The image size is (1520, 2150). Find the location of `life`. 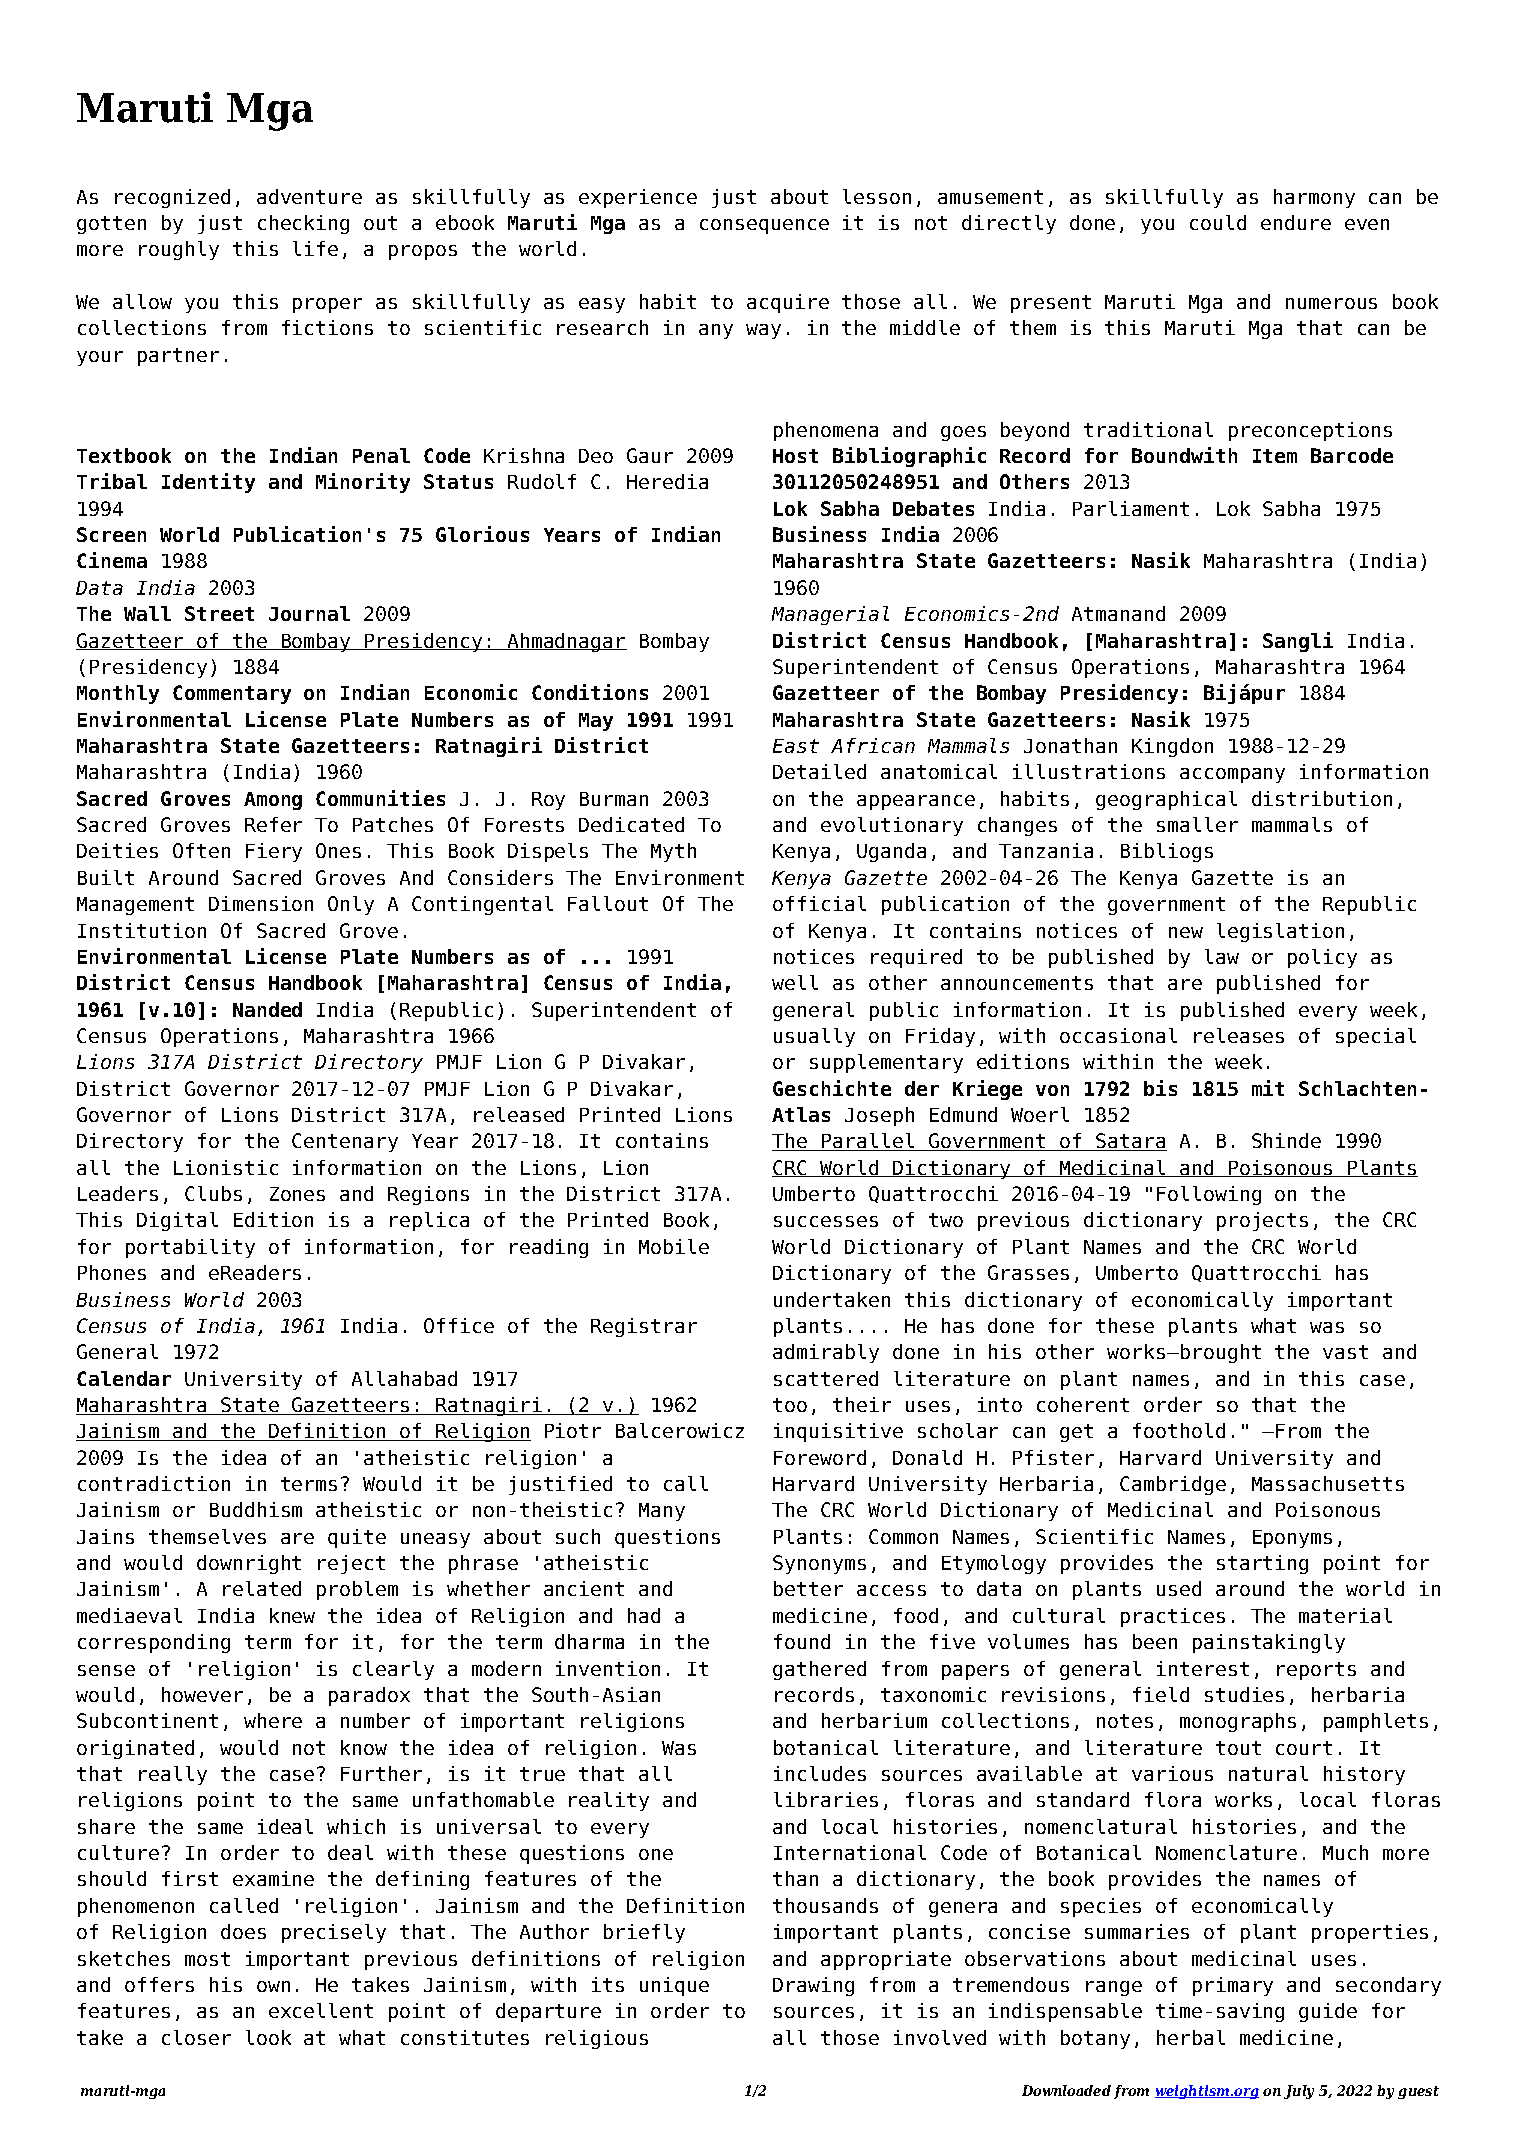

life is located at coordinates (315, 248).
